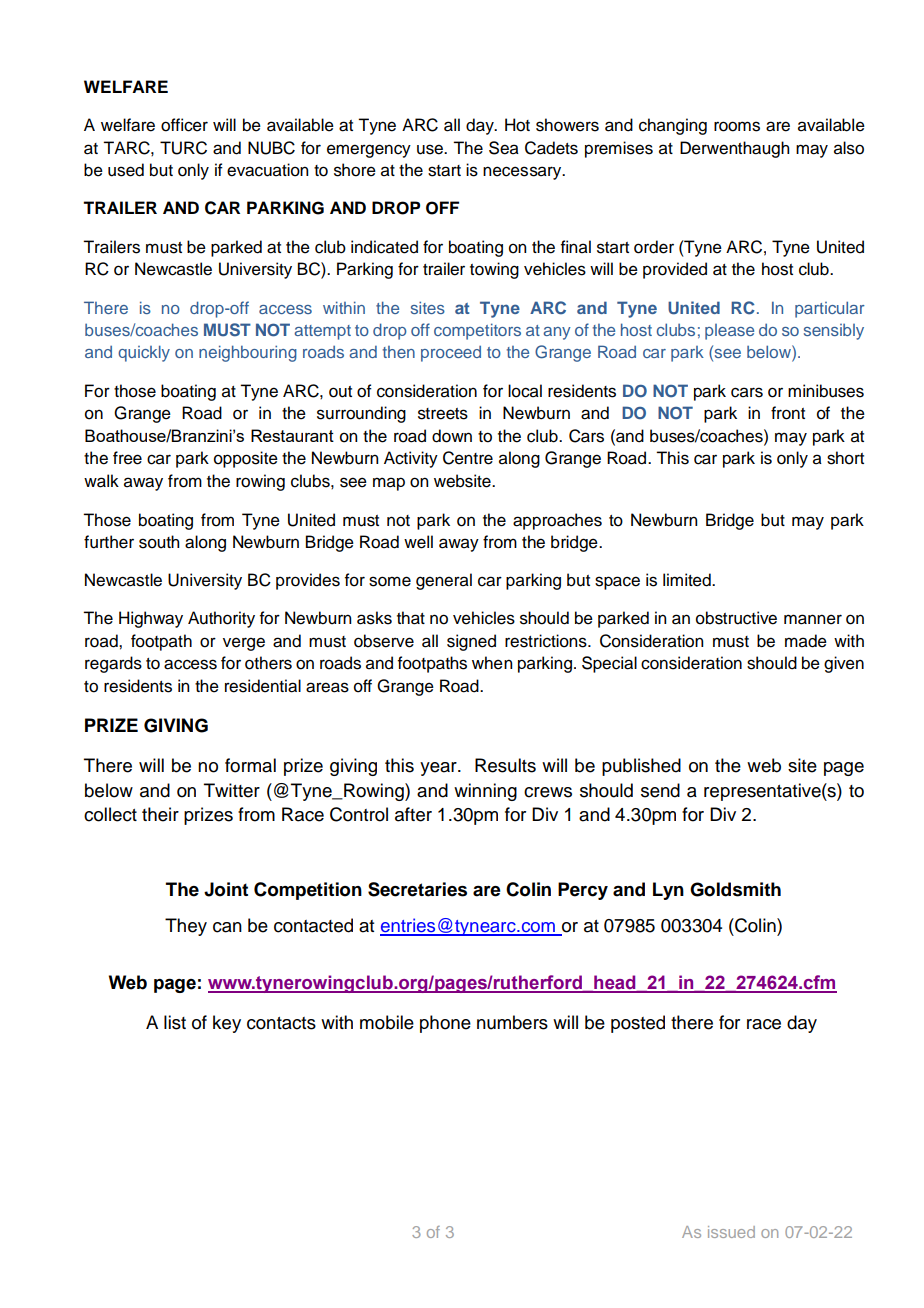 The width and height of the image is (924, 1308). I want to click on front, so click(788, 413).
